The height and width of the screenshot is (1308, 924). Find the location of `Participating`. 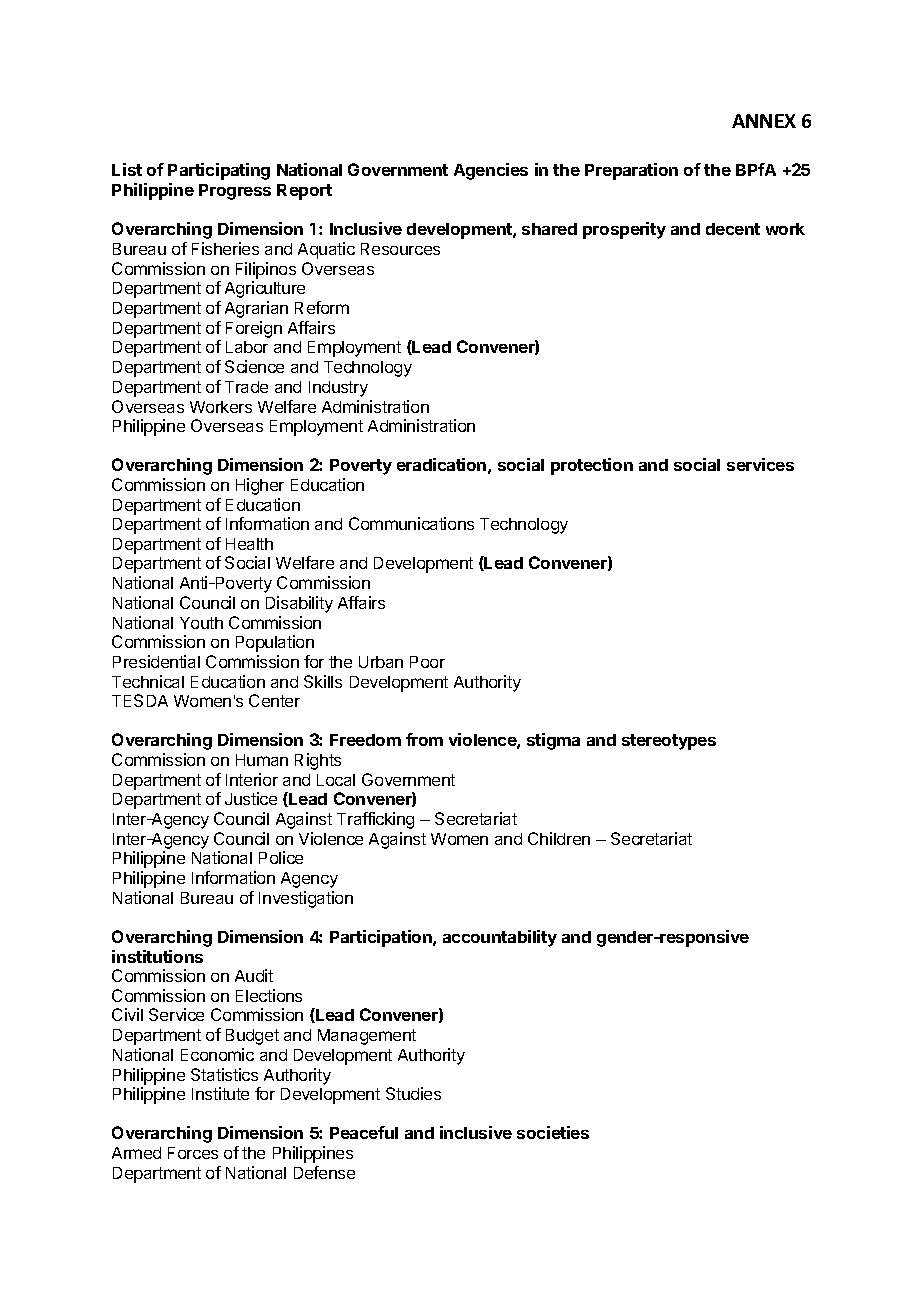

Participating is located at coordinates (219, 171).
